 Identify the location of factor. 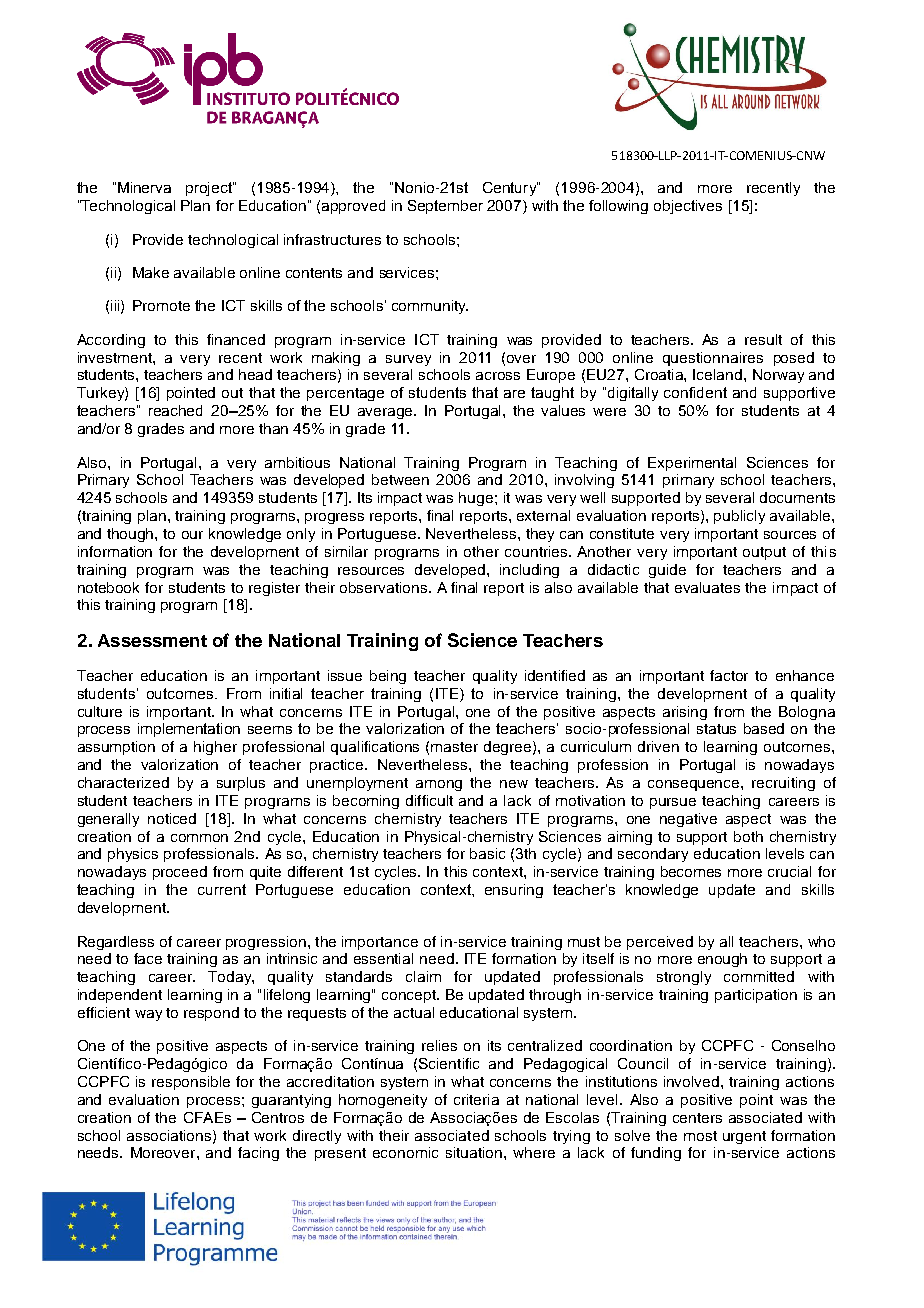
(729, 675).
